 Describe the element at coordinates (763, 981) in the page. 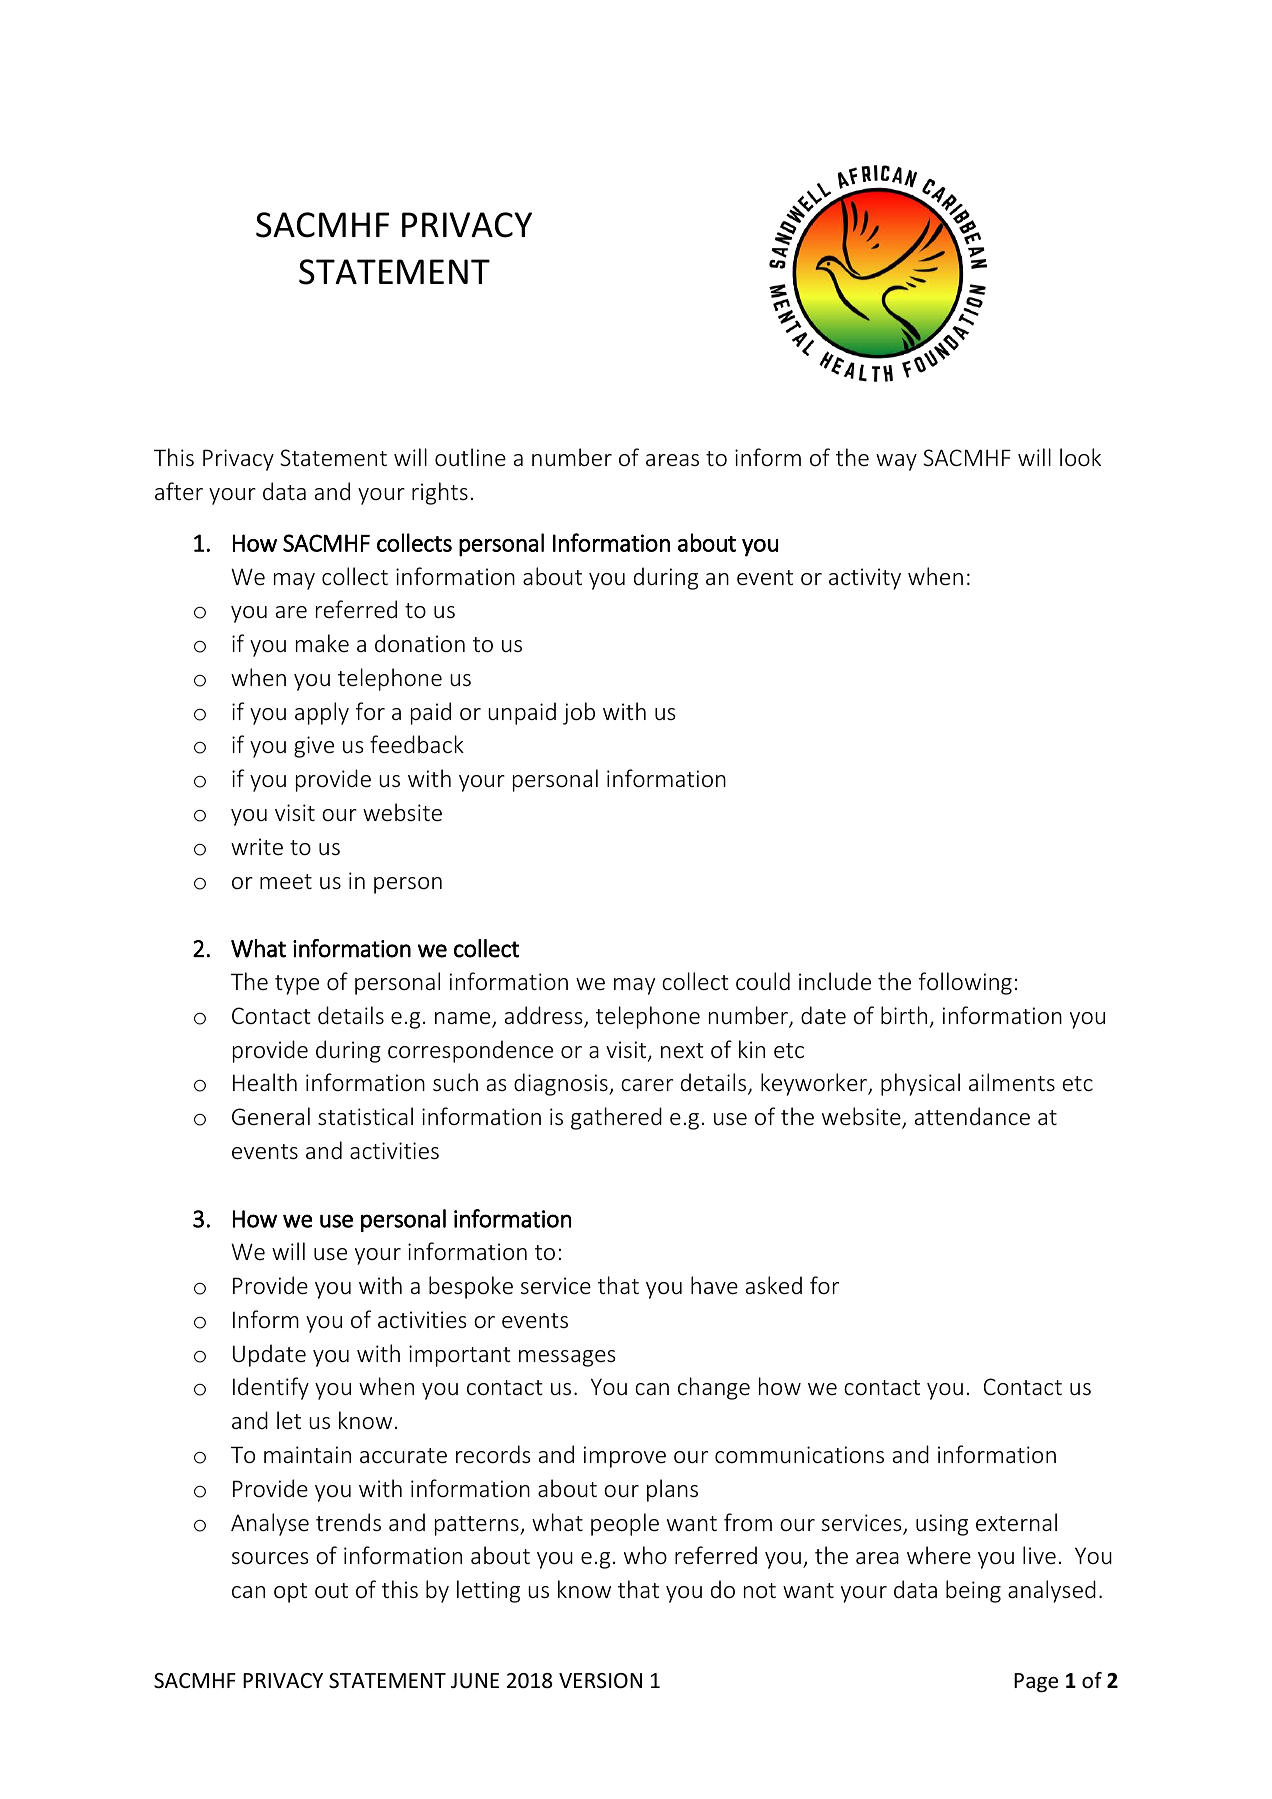

I see `could` at that location.
